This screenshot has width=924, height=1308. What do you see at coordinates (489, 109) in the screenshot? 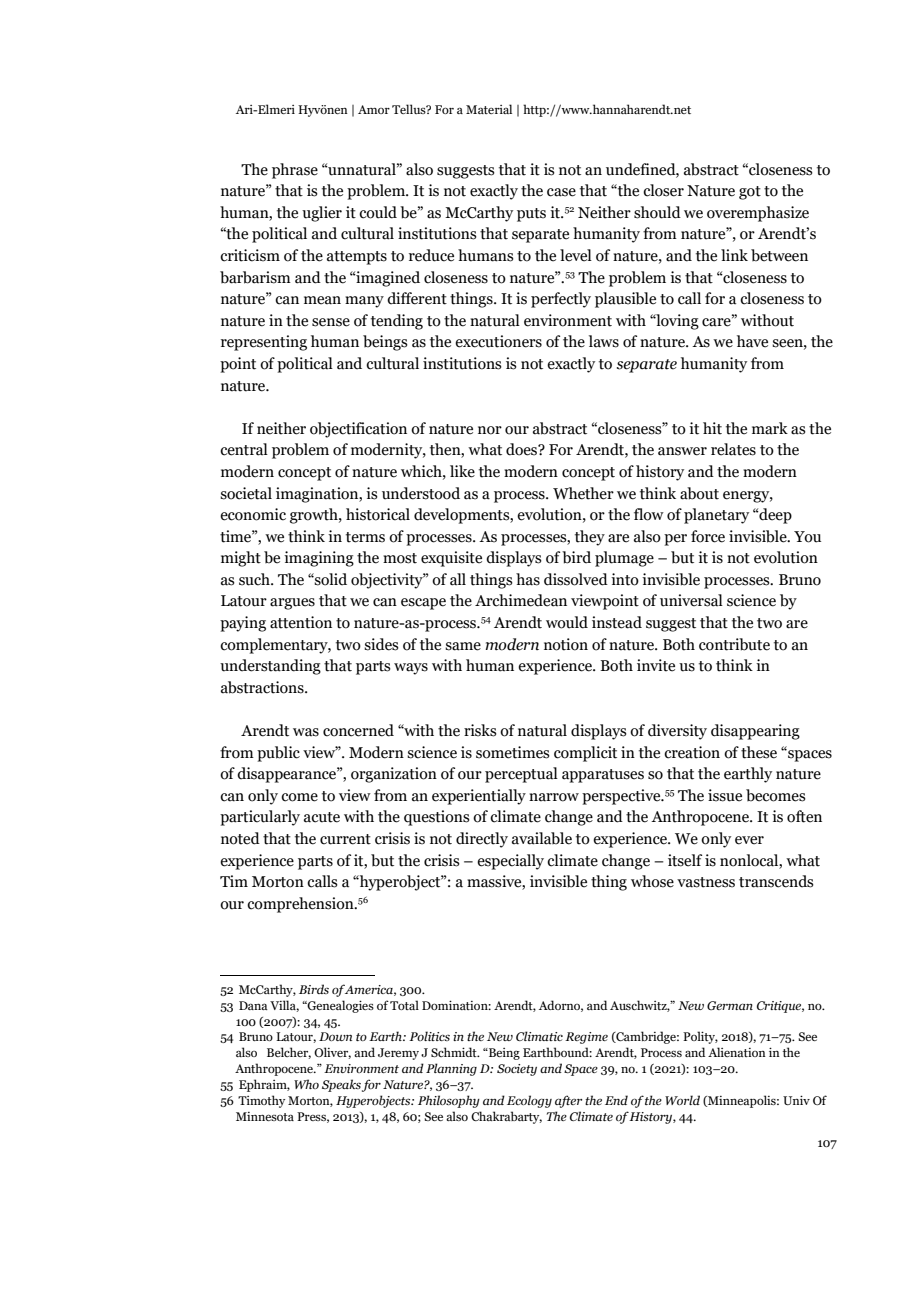
I see `Material` at bounding box center [489, 109].
